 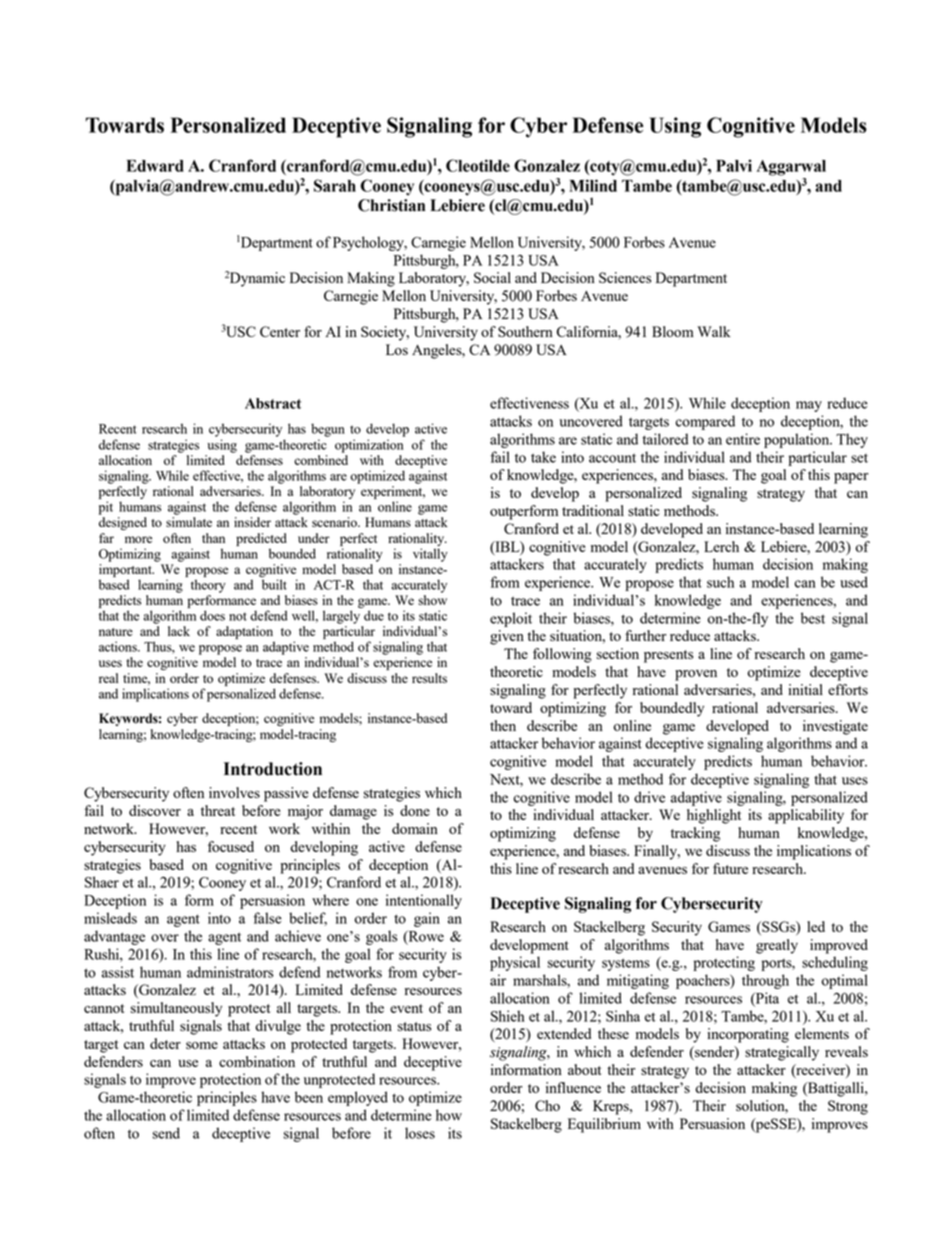 What do you see at coordinates (213, 538) in the document?
I see `than` at bounding box center [213, 538].
